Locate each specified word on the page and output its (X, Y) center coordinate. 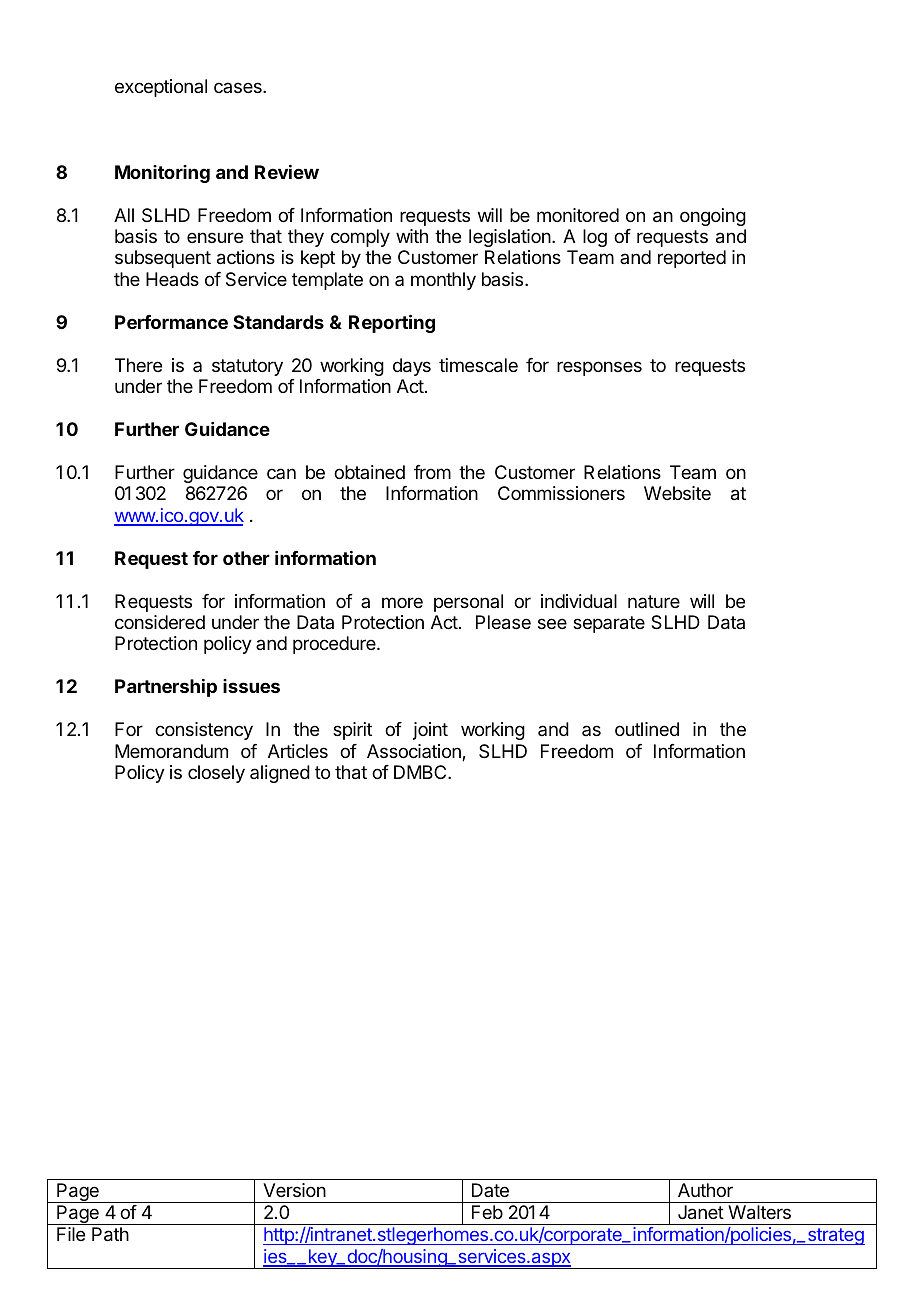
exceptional (161, 88)
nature (654, 601)
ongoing (713, 217)
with (412, 236)
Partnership (166, 688)
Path (110, 1234)
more (402, 602)
